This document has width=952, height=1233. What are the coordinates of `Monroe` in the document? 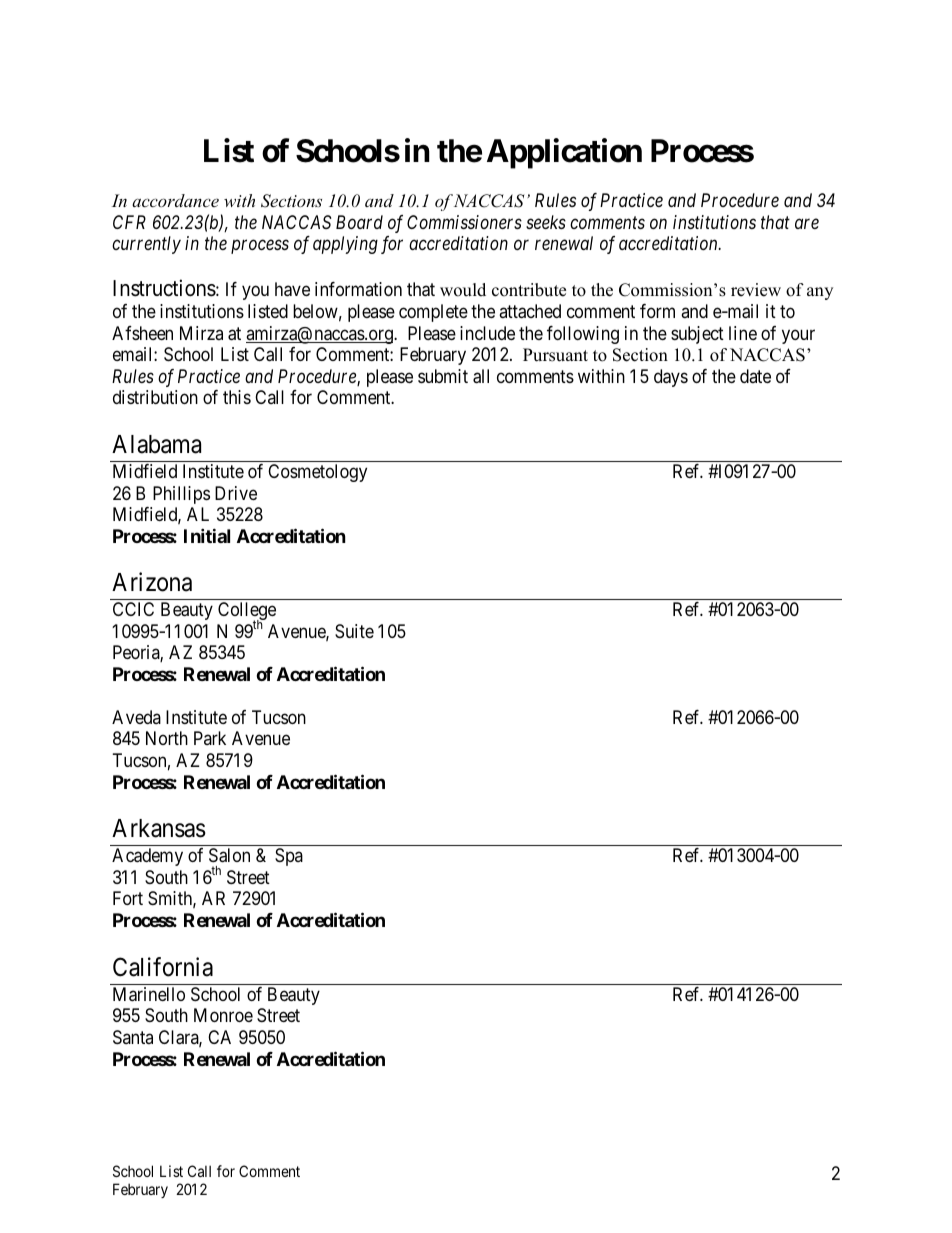 It's located at (223, 1015).
